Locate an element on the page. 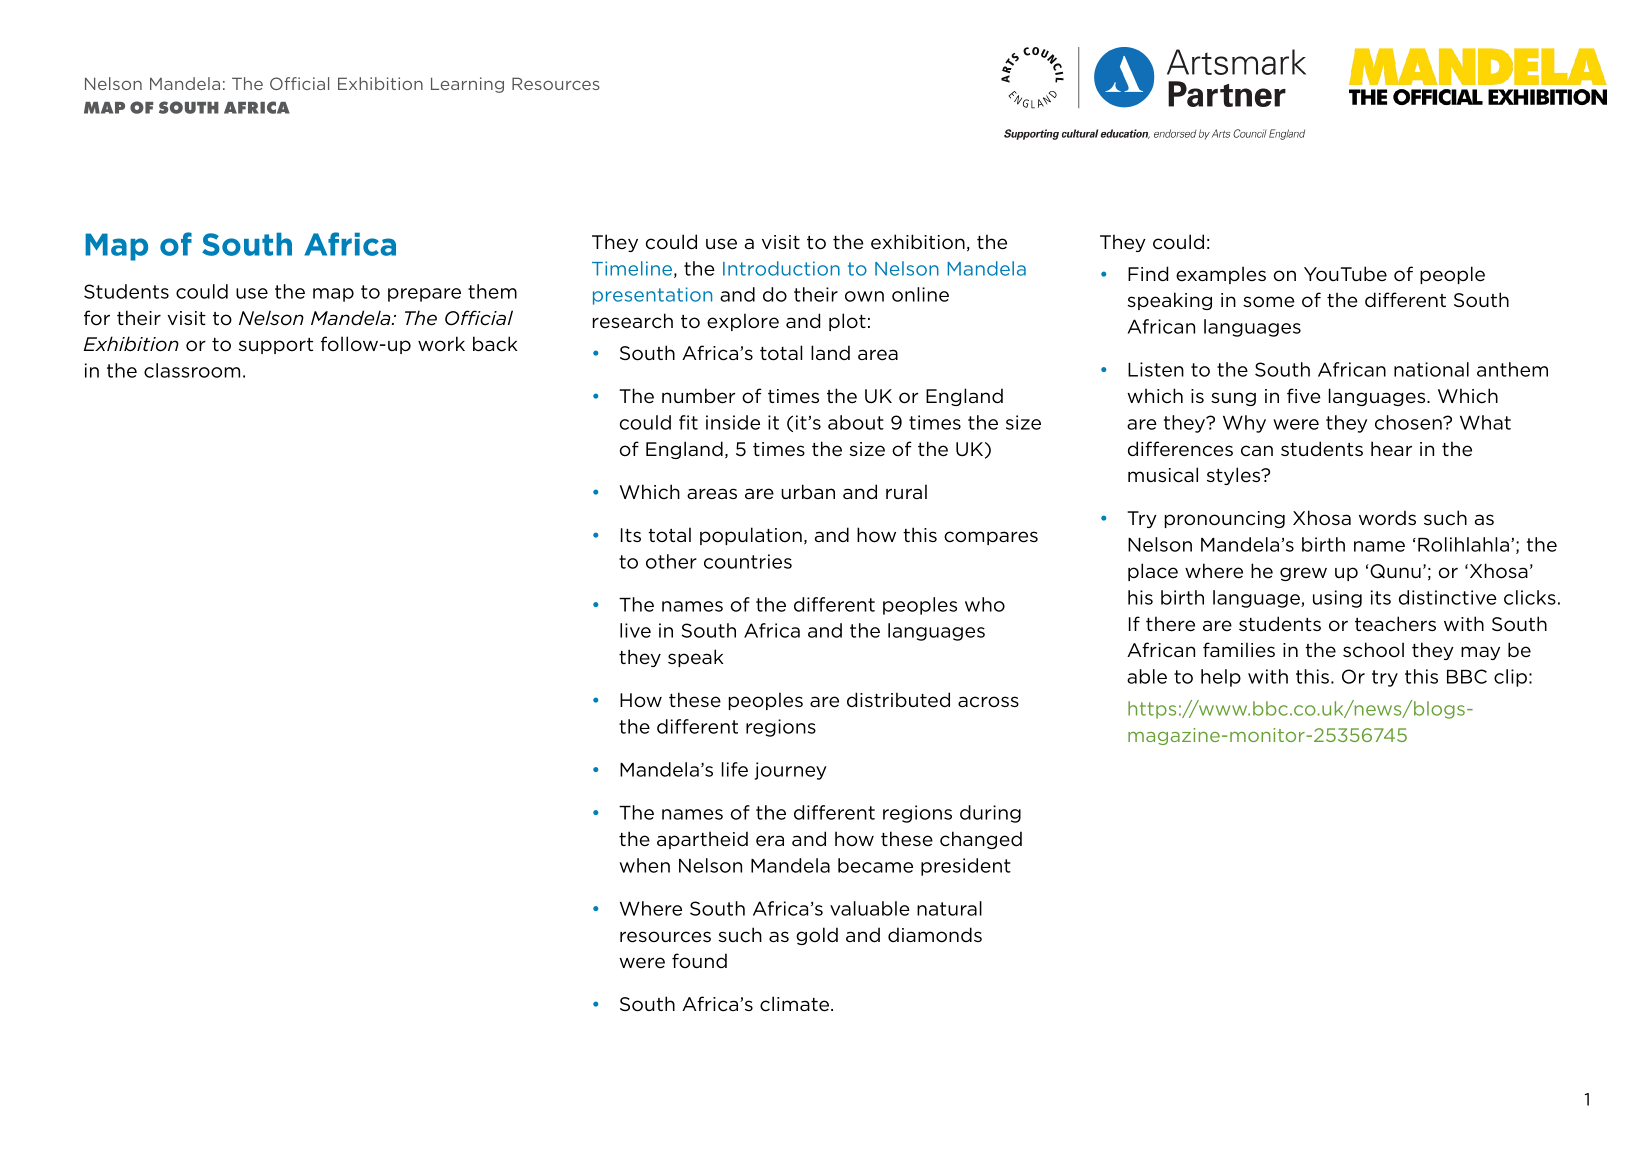 The height and width of the document is (1164, 1646). other is located at coordinates (671, 561).
